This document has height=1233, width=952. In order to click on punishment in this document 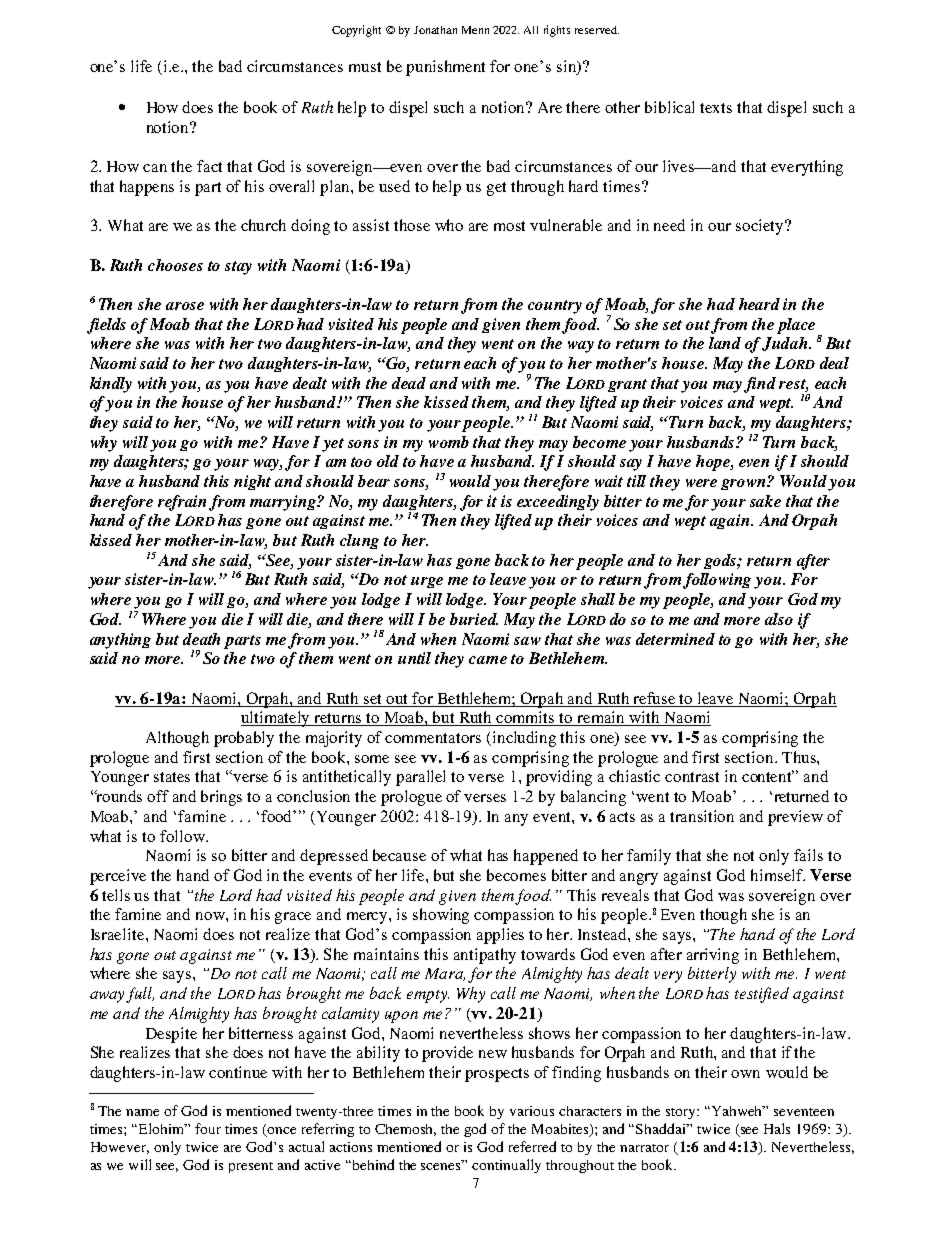, I will do `click(445, 68)`.
